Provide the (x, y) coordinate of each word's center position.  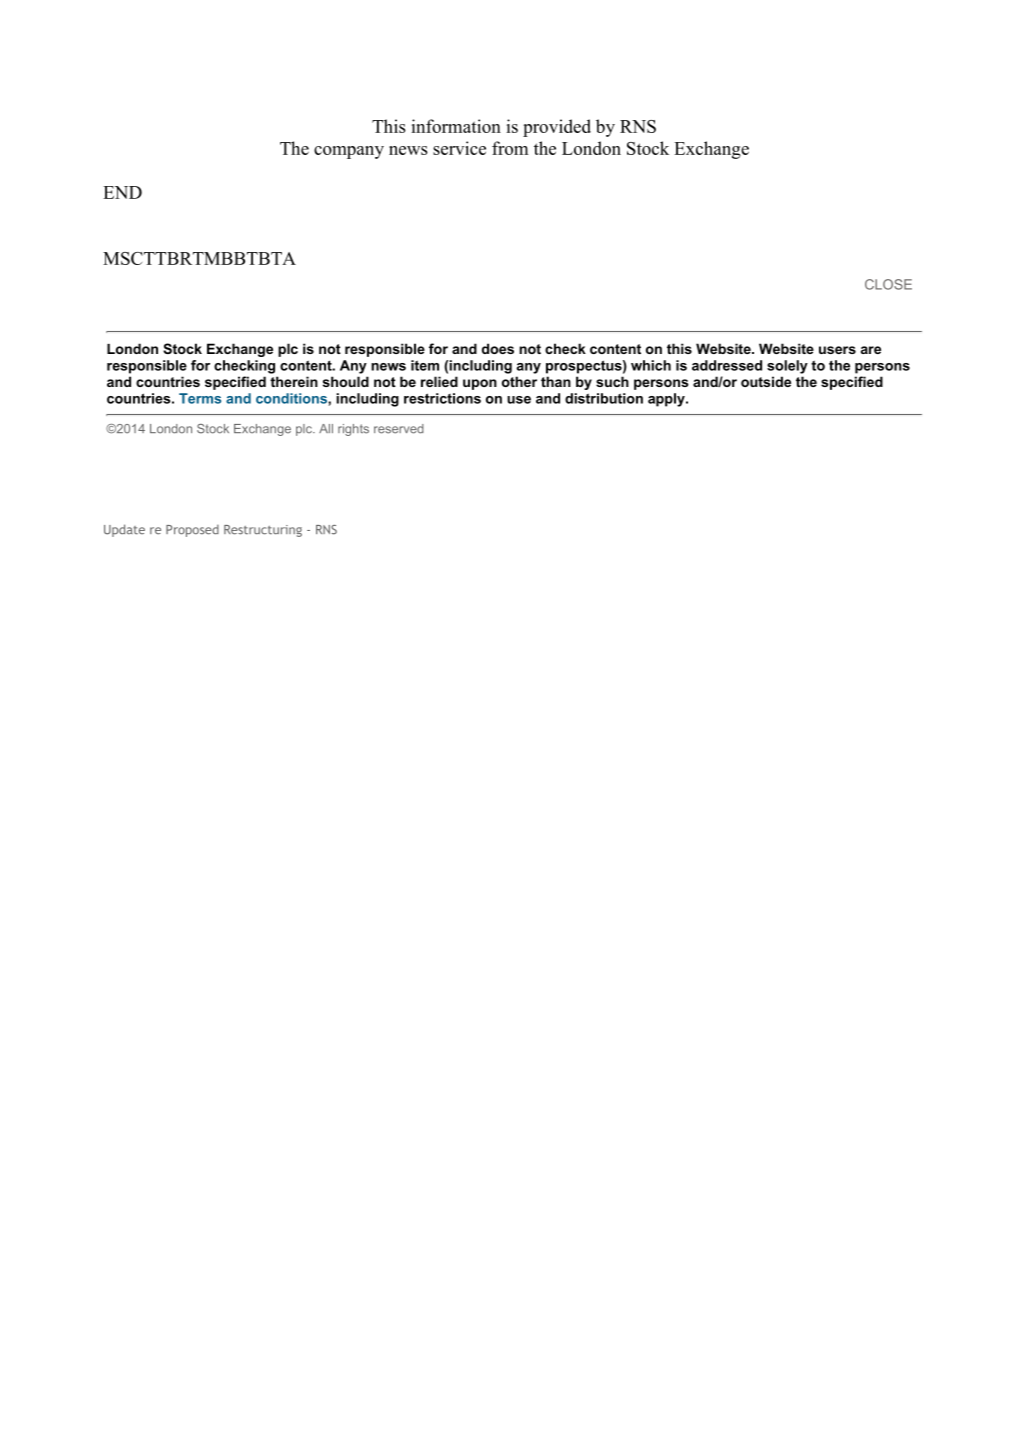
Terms (200, 398)
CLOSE (888, 284)
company (349, 152)
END (122, 192)
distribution (604, 398)
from (510, 148)
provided (557, 128)
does (498, 348)
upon (480, 384)
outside (766, 381)
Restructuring (263, 531)
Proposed (192, 530)
